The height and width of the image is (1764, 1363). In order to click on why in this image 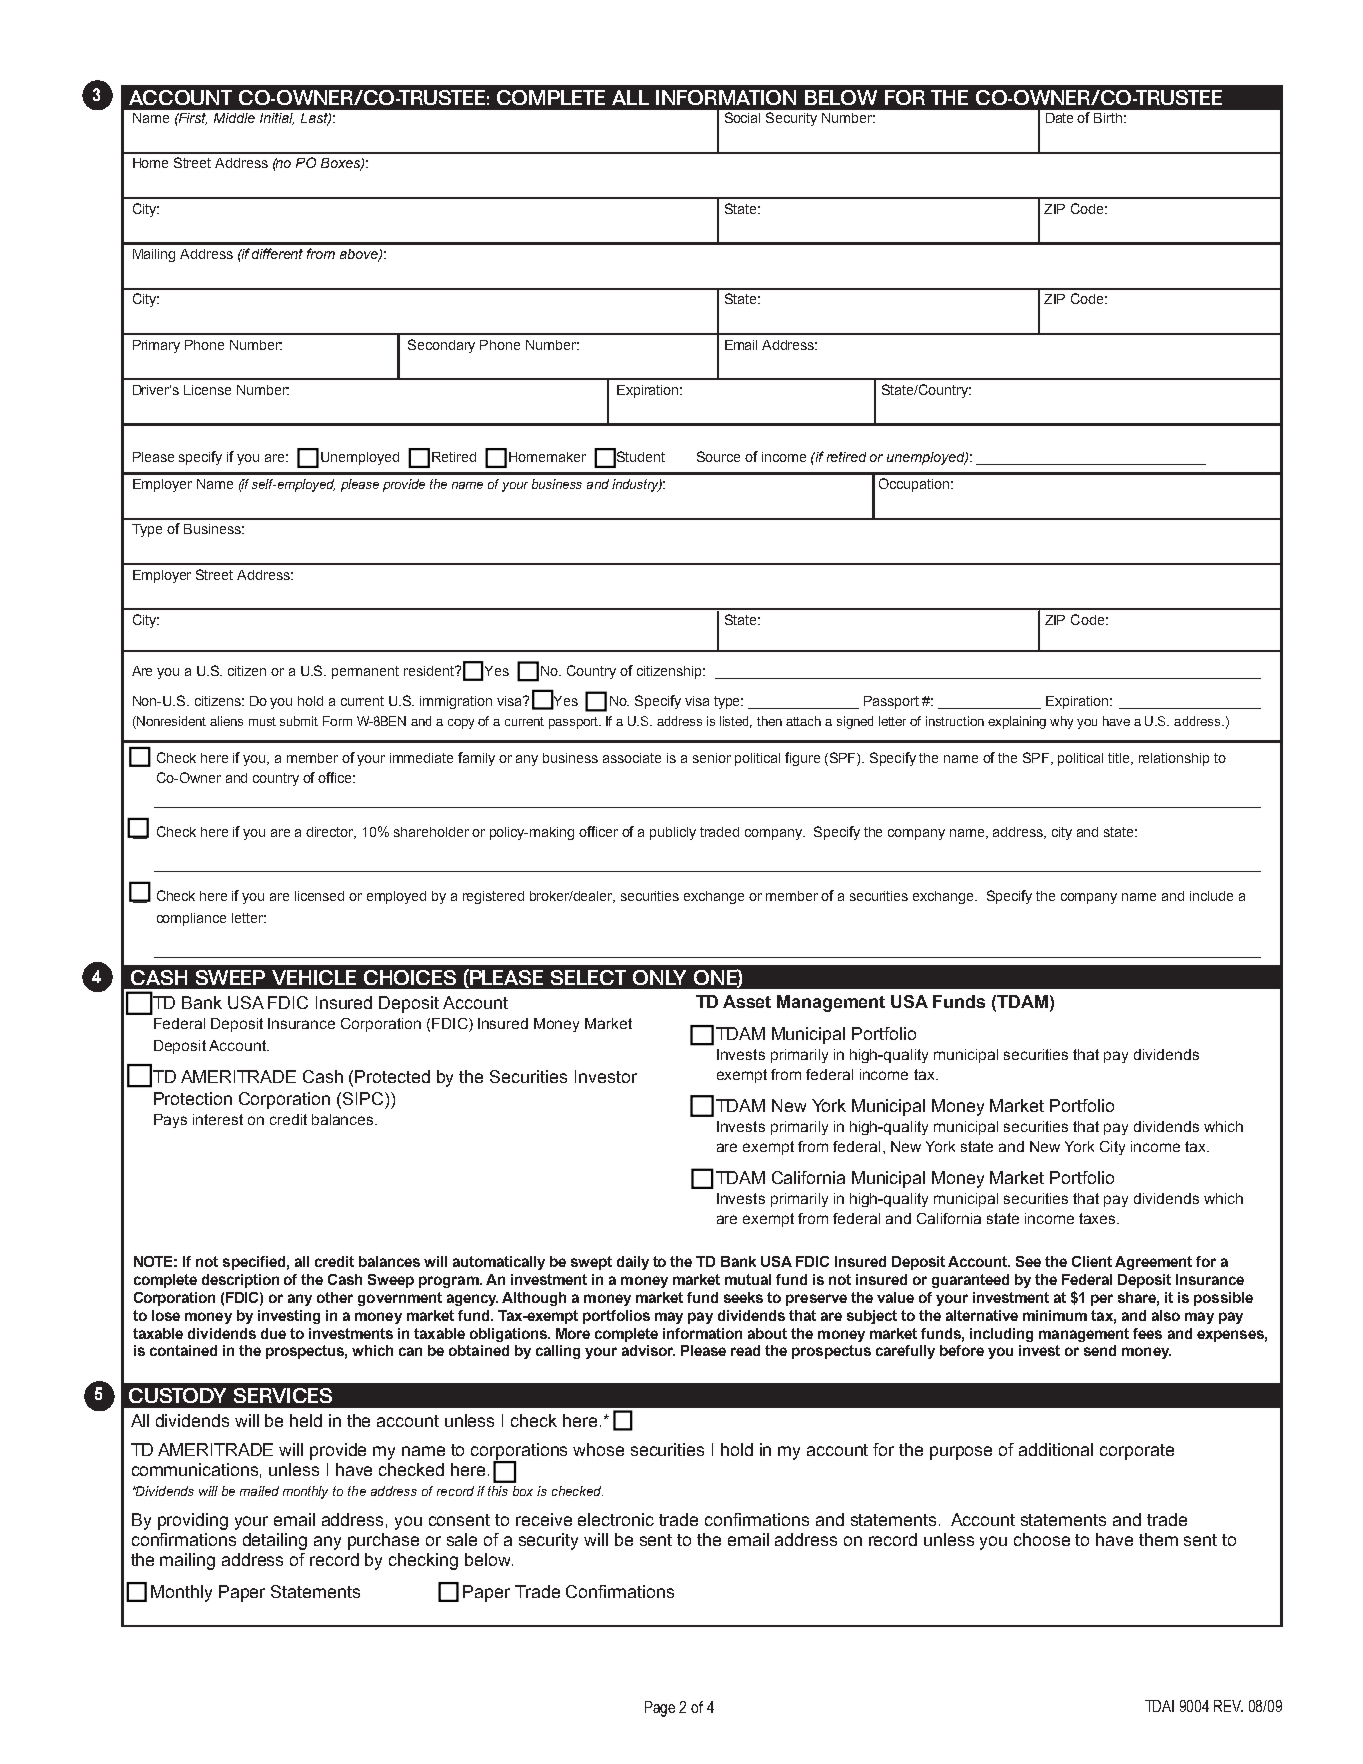, I will do `click(1061, 722)`.
